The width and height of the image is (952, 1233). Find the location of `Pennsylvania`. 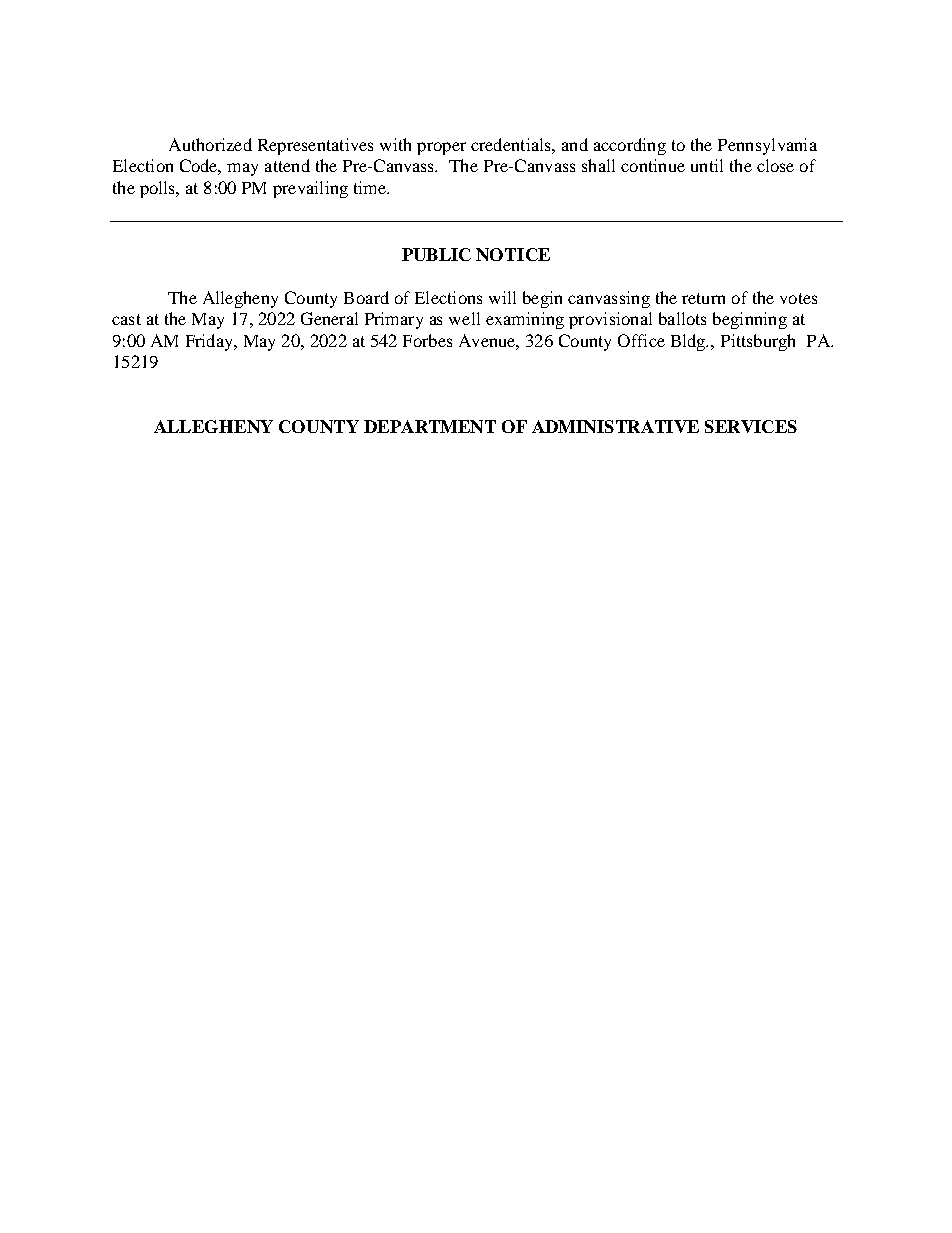

Pennsylvania is located at coordinates (767, 146).
